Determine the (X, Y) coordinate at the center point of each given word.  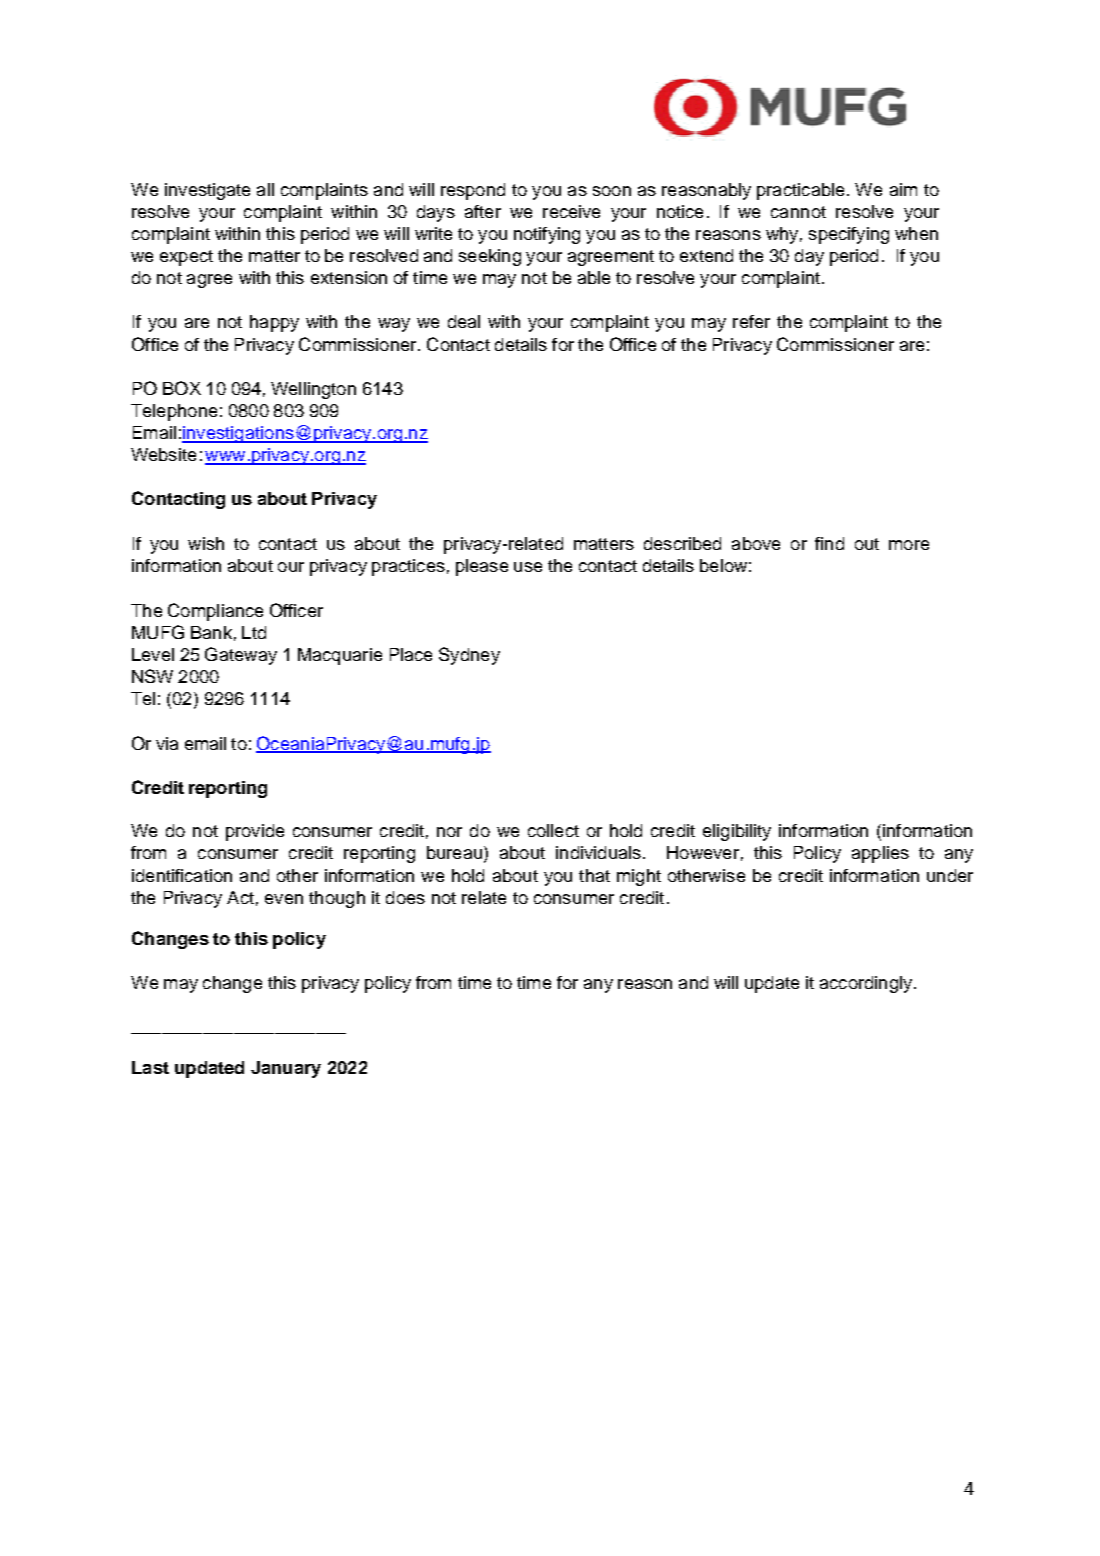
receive (571, 211)
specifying (849, 235)
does (405, 897)
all (265, 189)
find (829, 543)
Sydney (469, 656)
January (286, 1069)
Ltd (254, 632)
